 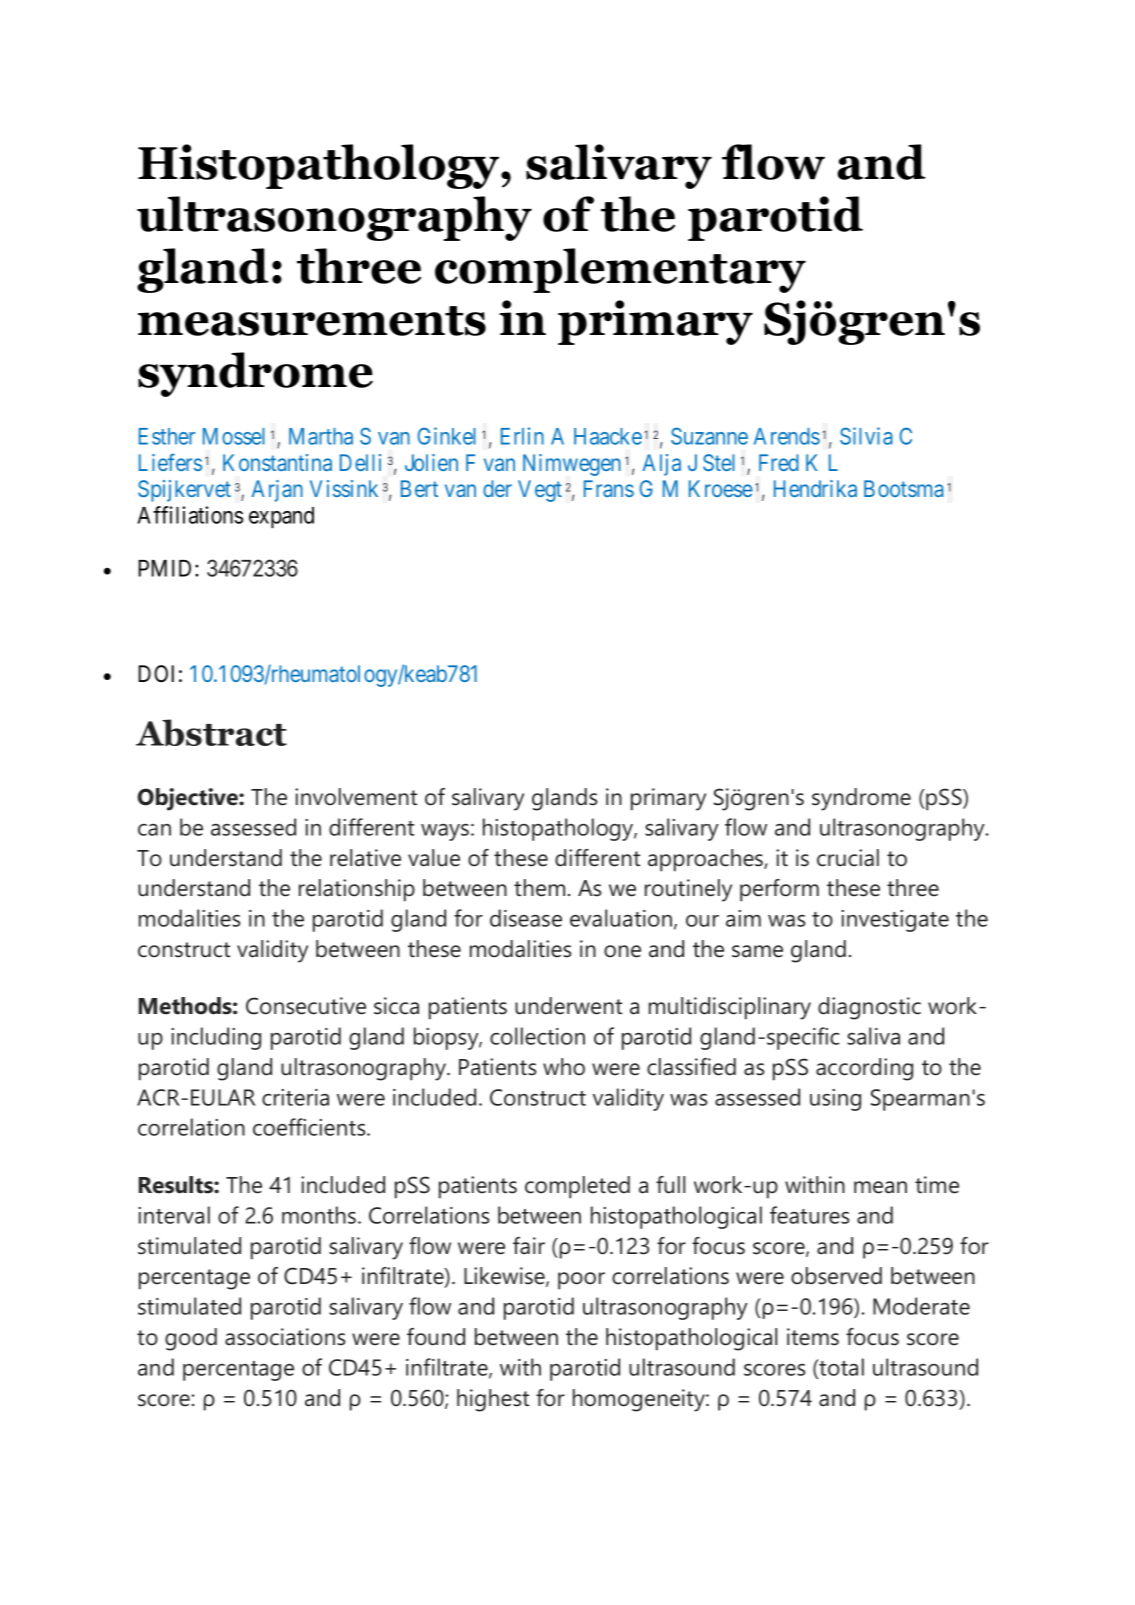 I want to click on items, so click(x=813, y=1337).
